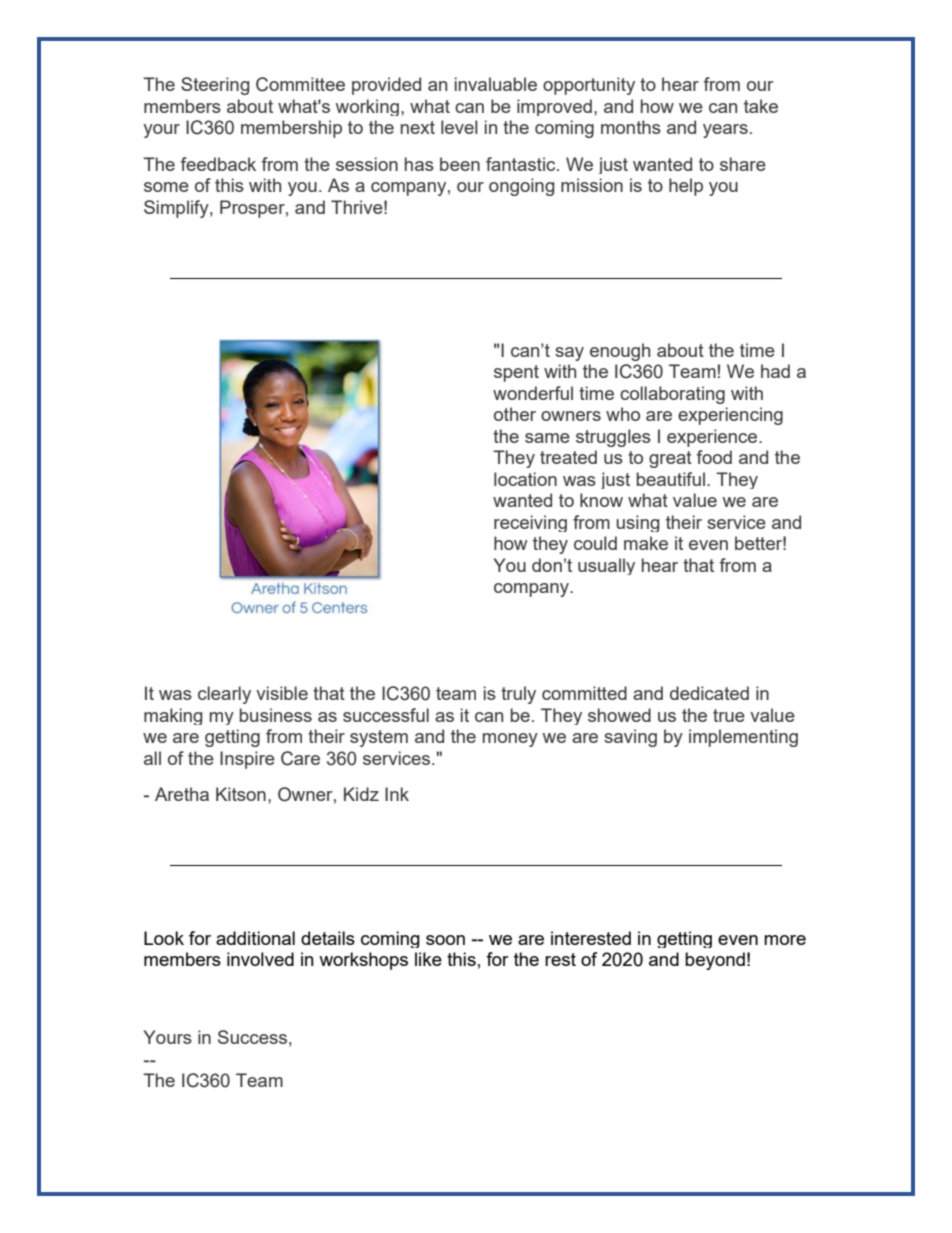  What do you see at coordinates (725, 131) in the screenshot?
I see `years` at bounding box center [725, 131].
